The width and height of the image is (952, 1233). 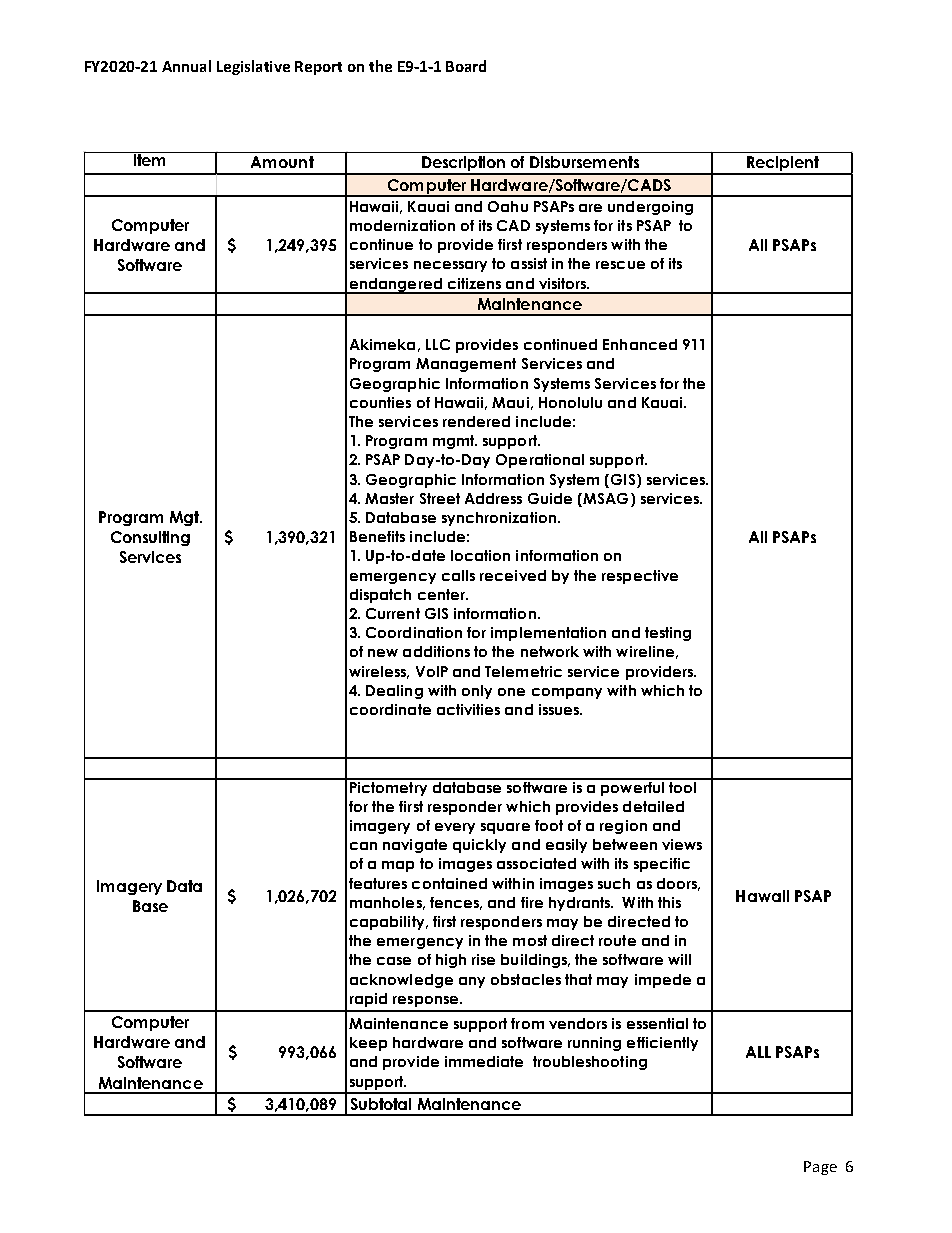 What do you see at coordinates (150, 538) in the image?
I see `Consulting` at bounding box center [150, 538].
